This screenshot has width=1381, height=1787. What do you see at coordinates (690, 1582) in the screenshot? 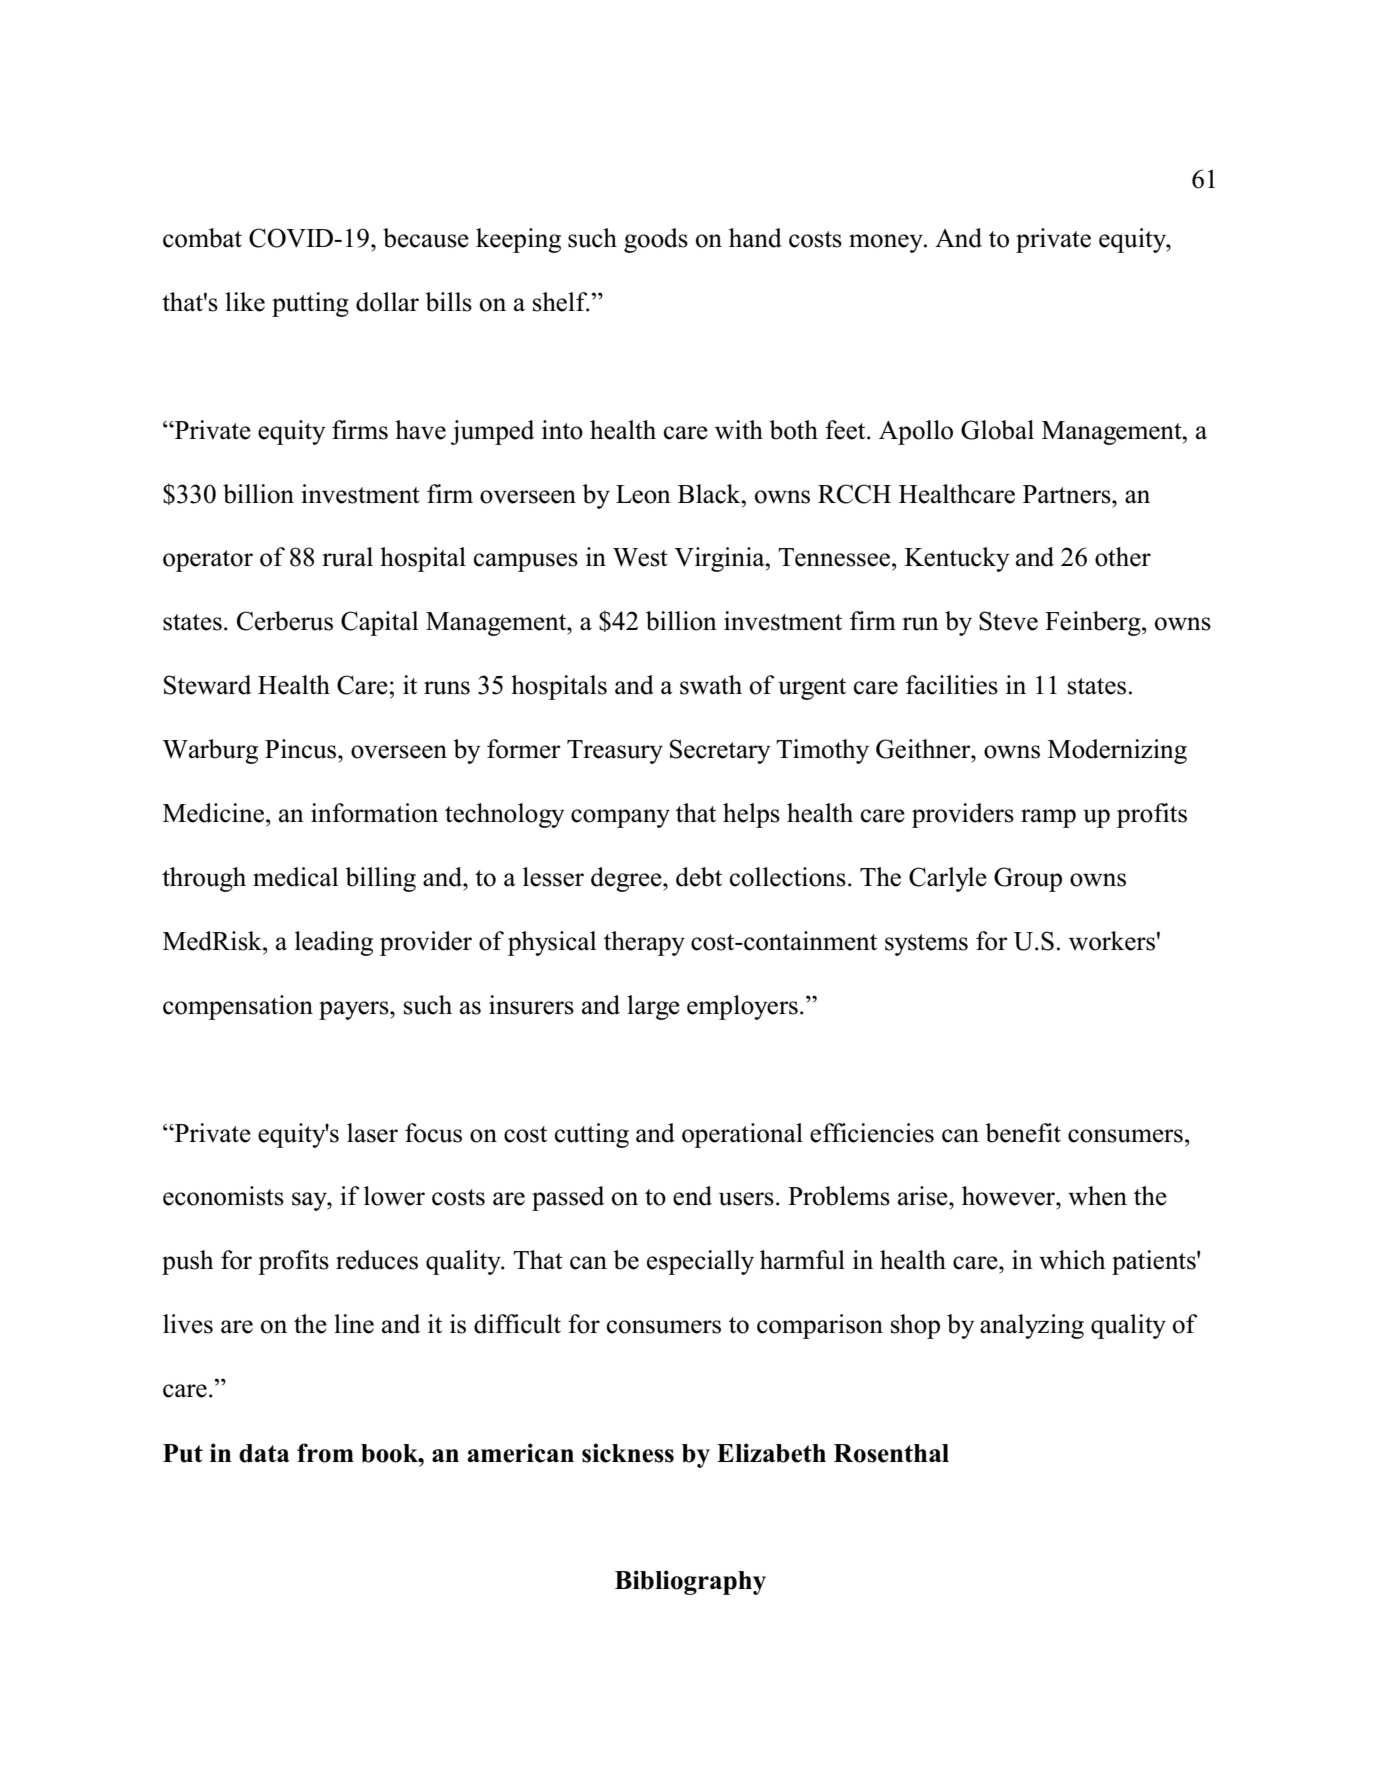
I see `Bibliography` at bounding box center [690, 1582].
